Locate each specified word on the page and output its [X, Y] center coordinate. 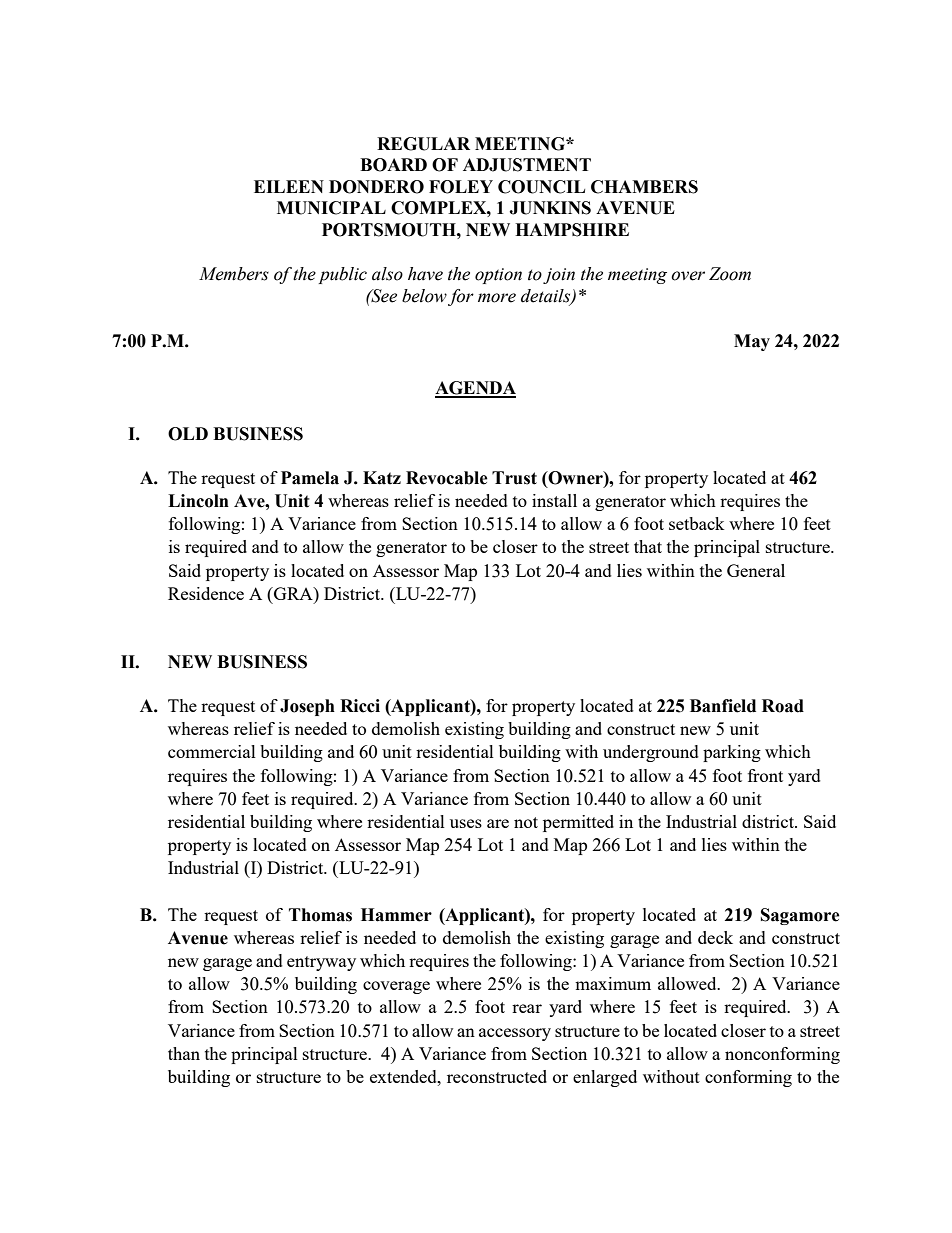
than [184, 1053]
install [554, 500]
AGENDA [475, 389]
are [498, 823]
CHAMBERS [644, 187]
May [752, 342]
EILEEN [289, 186]
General [756, 570]
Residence [206, 593]
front [765, 775]
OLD [188, 434]
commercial [212, 751]
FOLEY [461, 187]
